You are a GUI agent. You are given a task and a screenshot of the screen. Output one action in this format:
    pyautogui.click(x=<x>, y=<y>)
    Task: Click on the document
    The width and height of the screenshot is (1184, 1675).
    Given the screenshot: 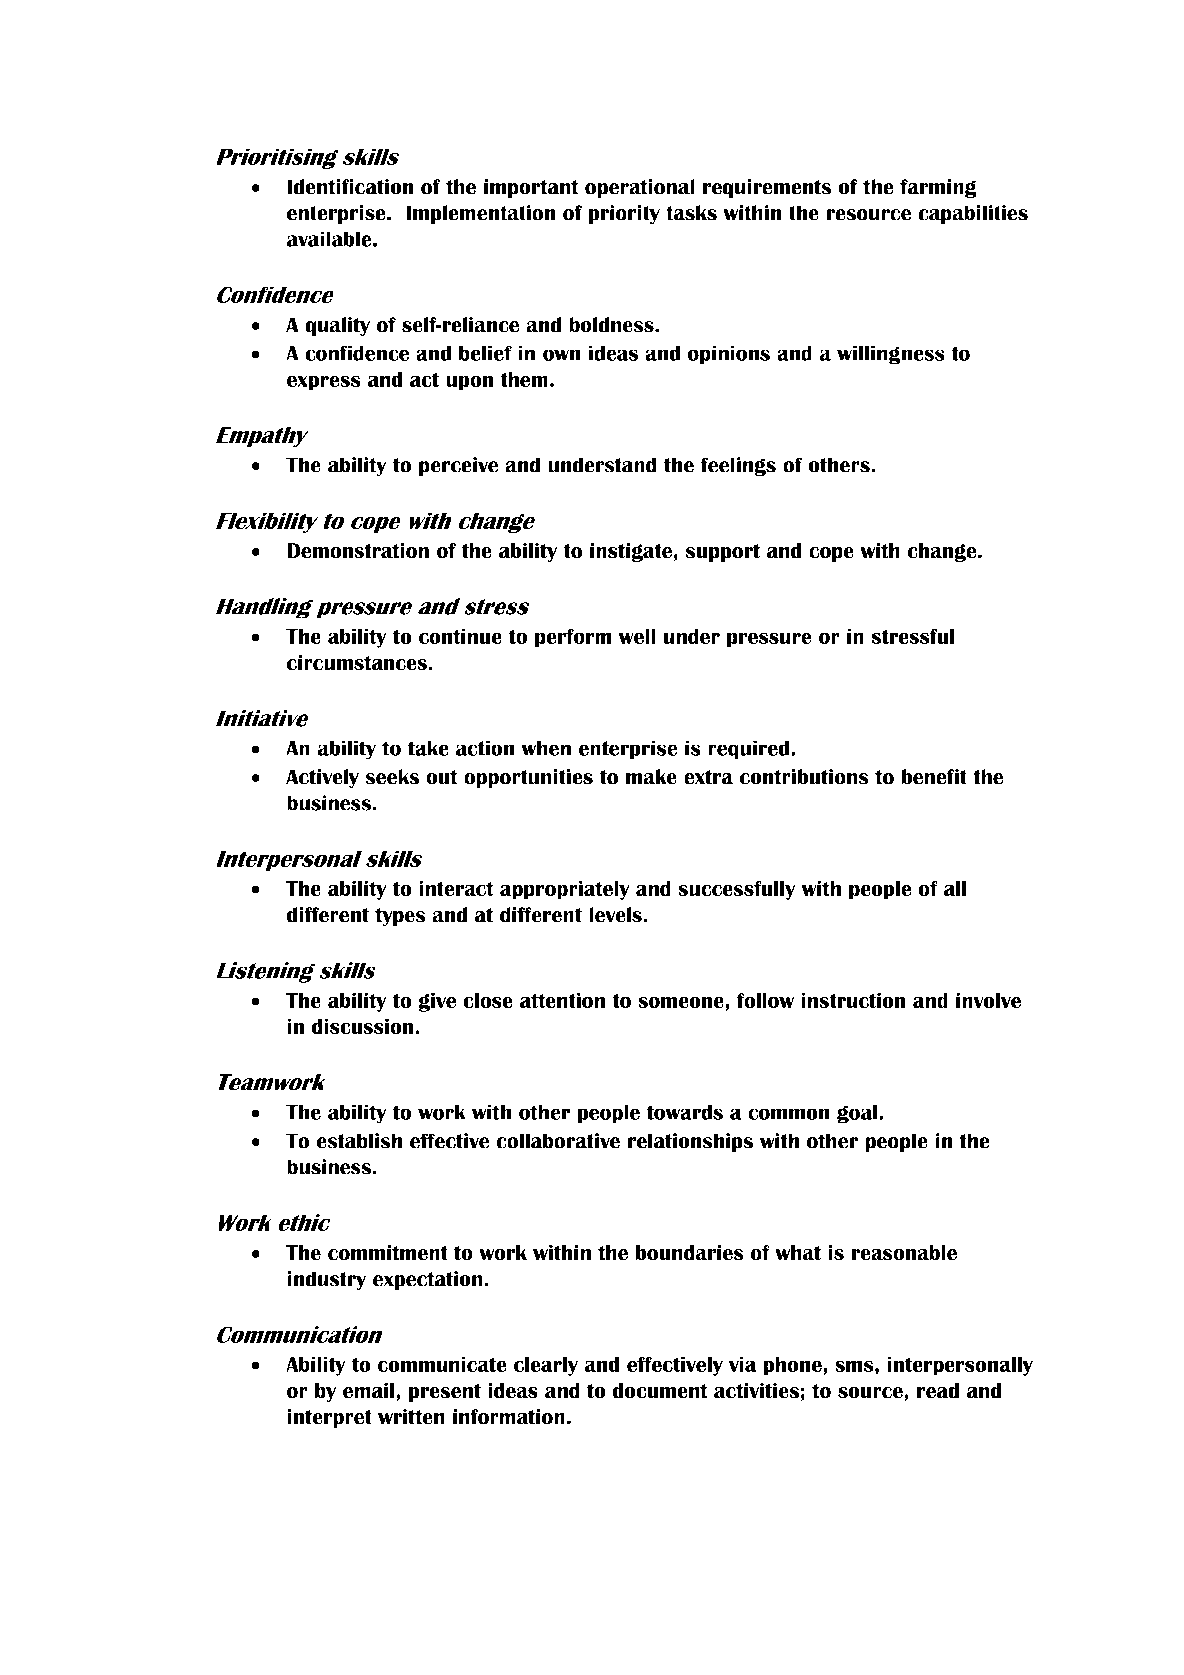 What is the action you would take?
    pyautogui.click(x=659, y=1391)
